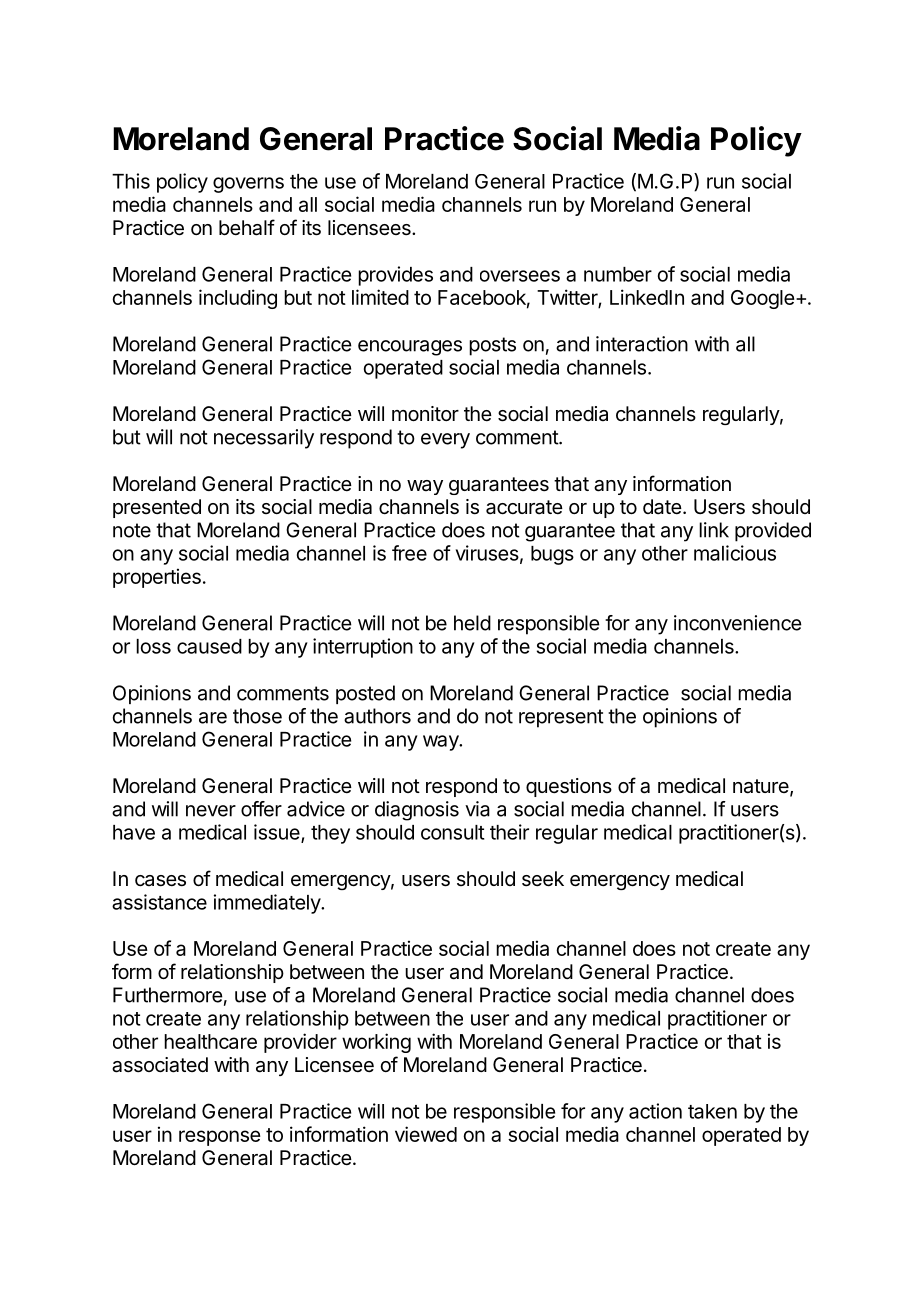 The image size is (924, 1308). What do you see at coordinates (395, 276) in the image?
I see `provides` at bounding box center [395, 276].
